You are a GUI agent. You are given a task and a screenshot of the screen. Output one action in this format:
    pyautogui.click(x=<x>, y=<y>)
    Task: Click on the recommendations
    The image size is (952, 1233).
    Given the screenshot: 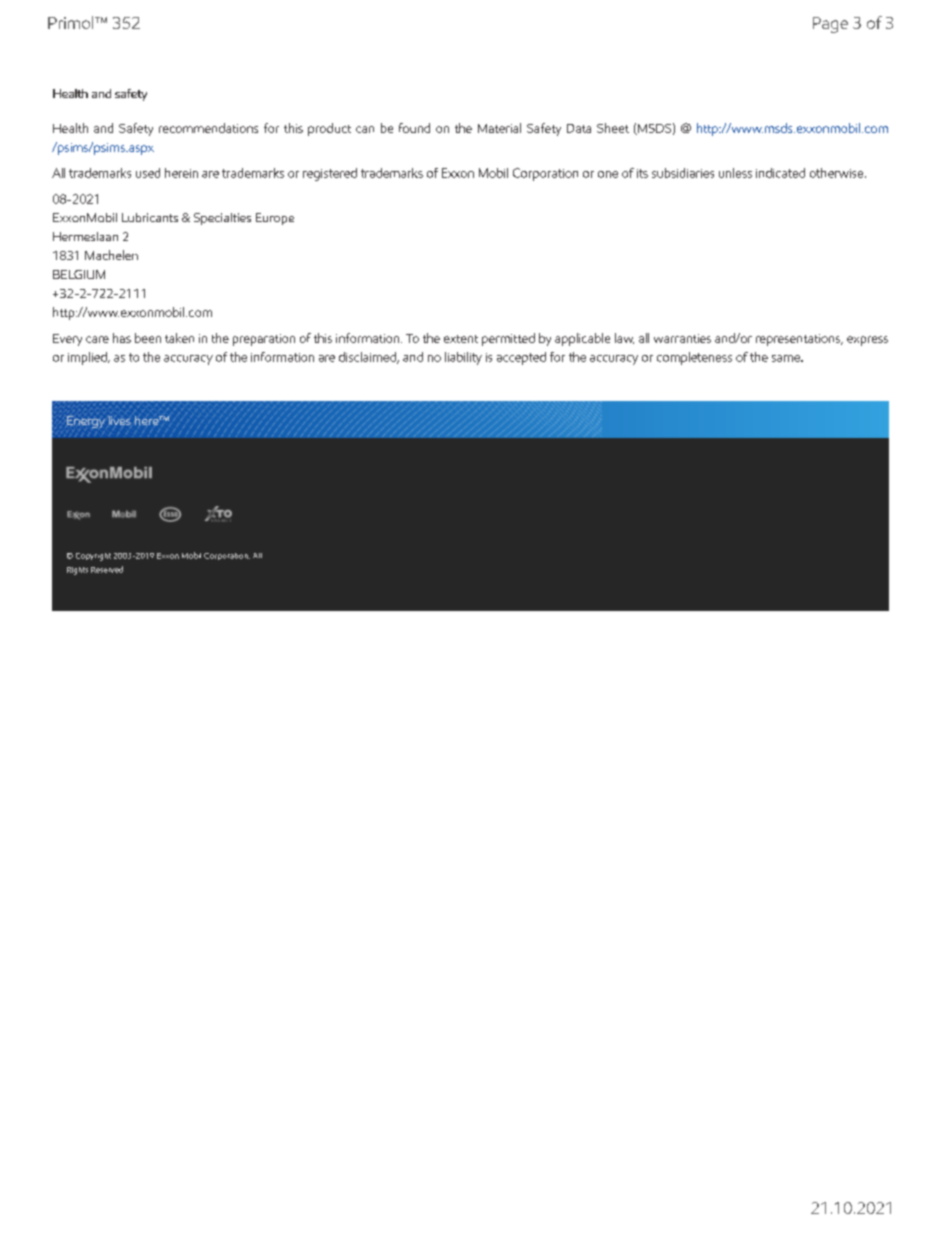 What is the action you would take?
    pyautogui.click(x=208, y=128)
